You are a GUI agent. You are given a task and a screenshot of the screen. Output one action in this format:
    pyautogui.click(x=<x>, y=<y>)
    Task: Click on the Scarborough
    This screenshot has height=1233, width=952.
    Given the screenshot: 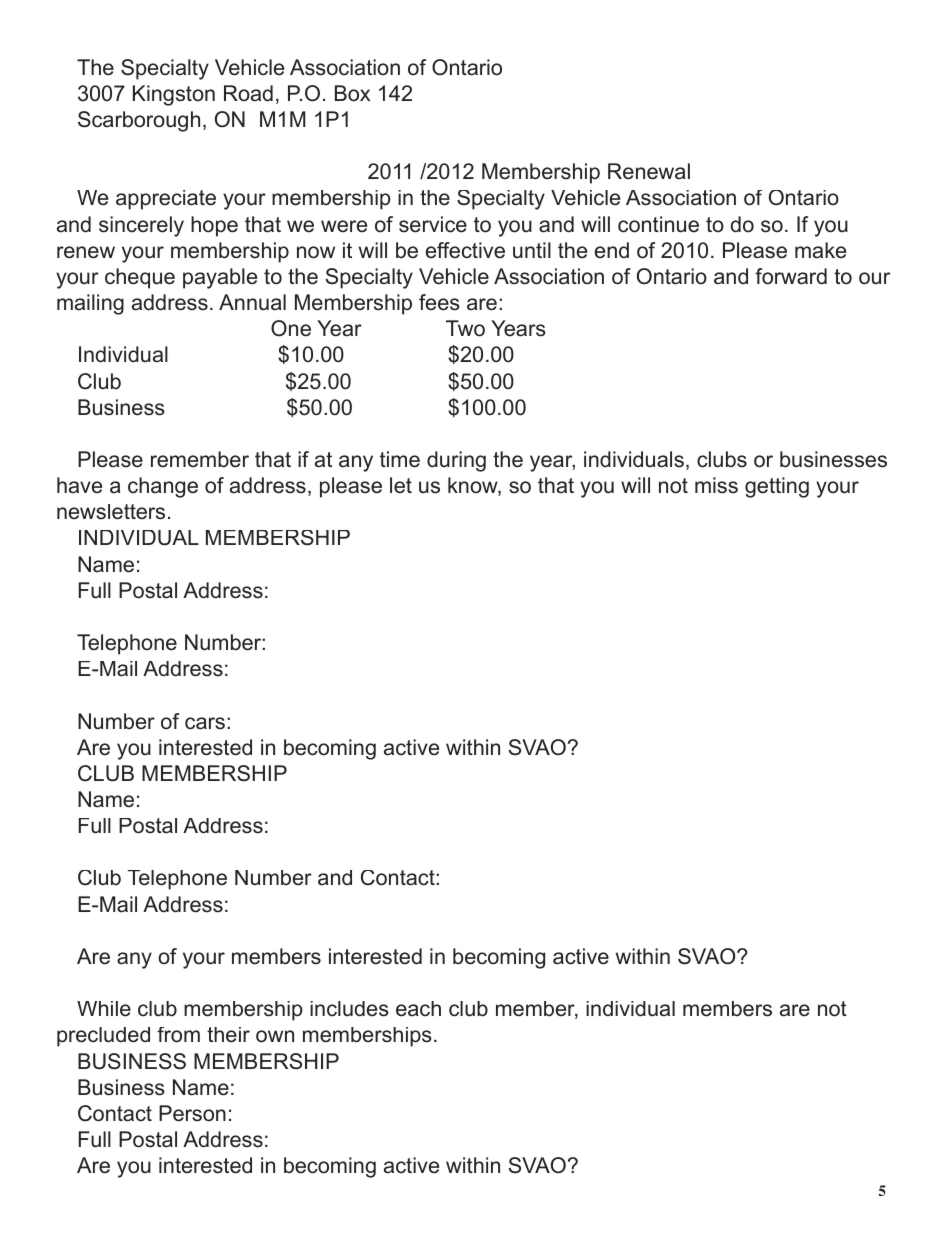 What is the action you would take?
    pyautogui.click(x=139, y=121)
